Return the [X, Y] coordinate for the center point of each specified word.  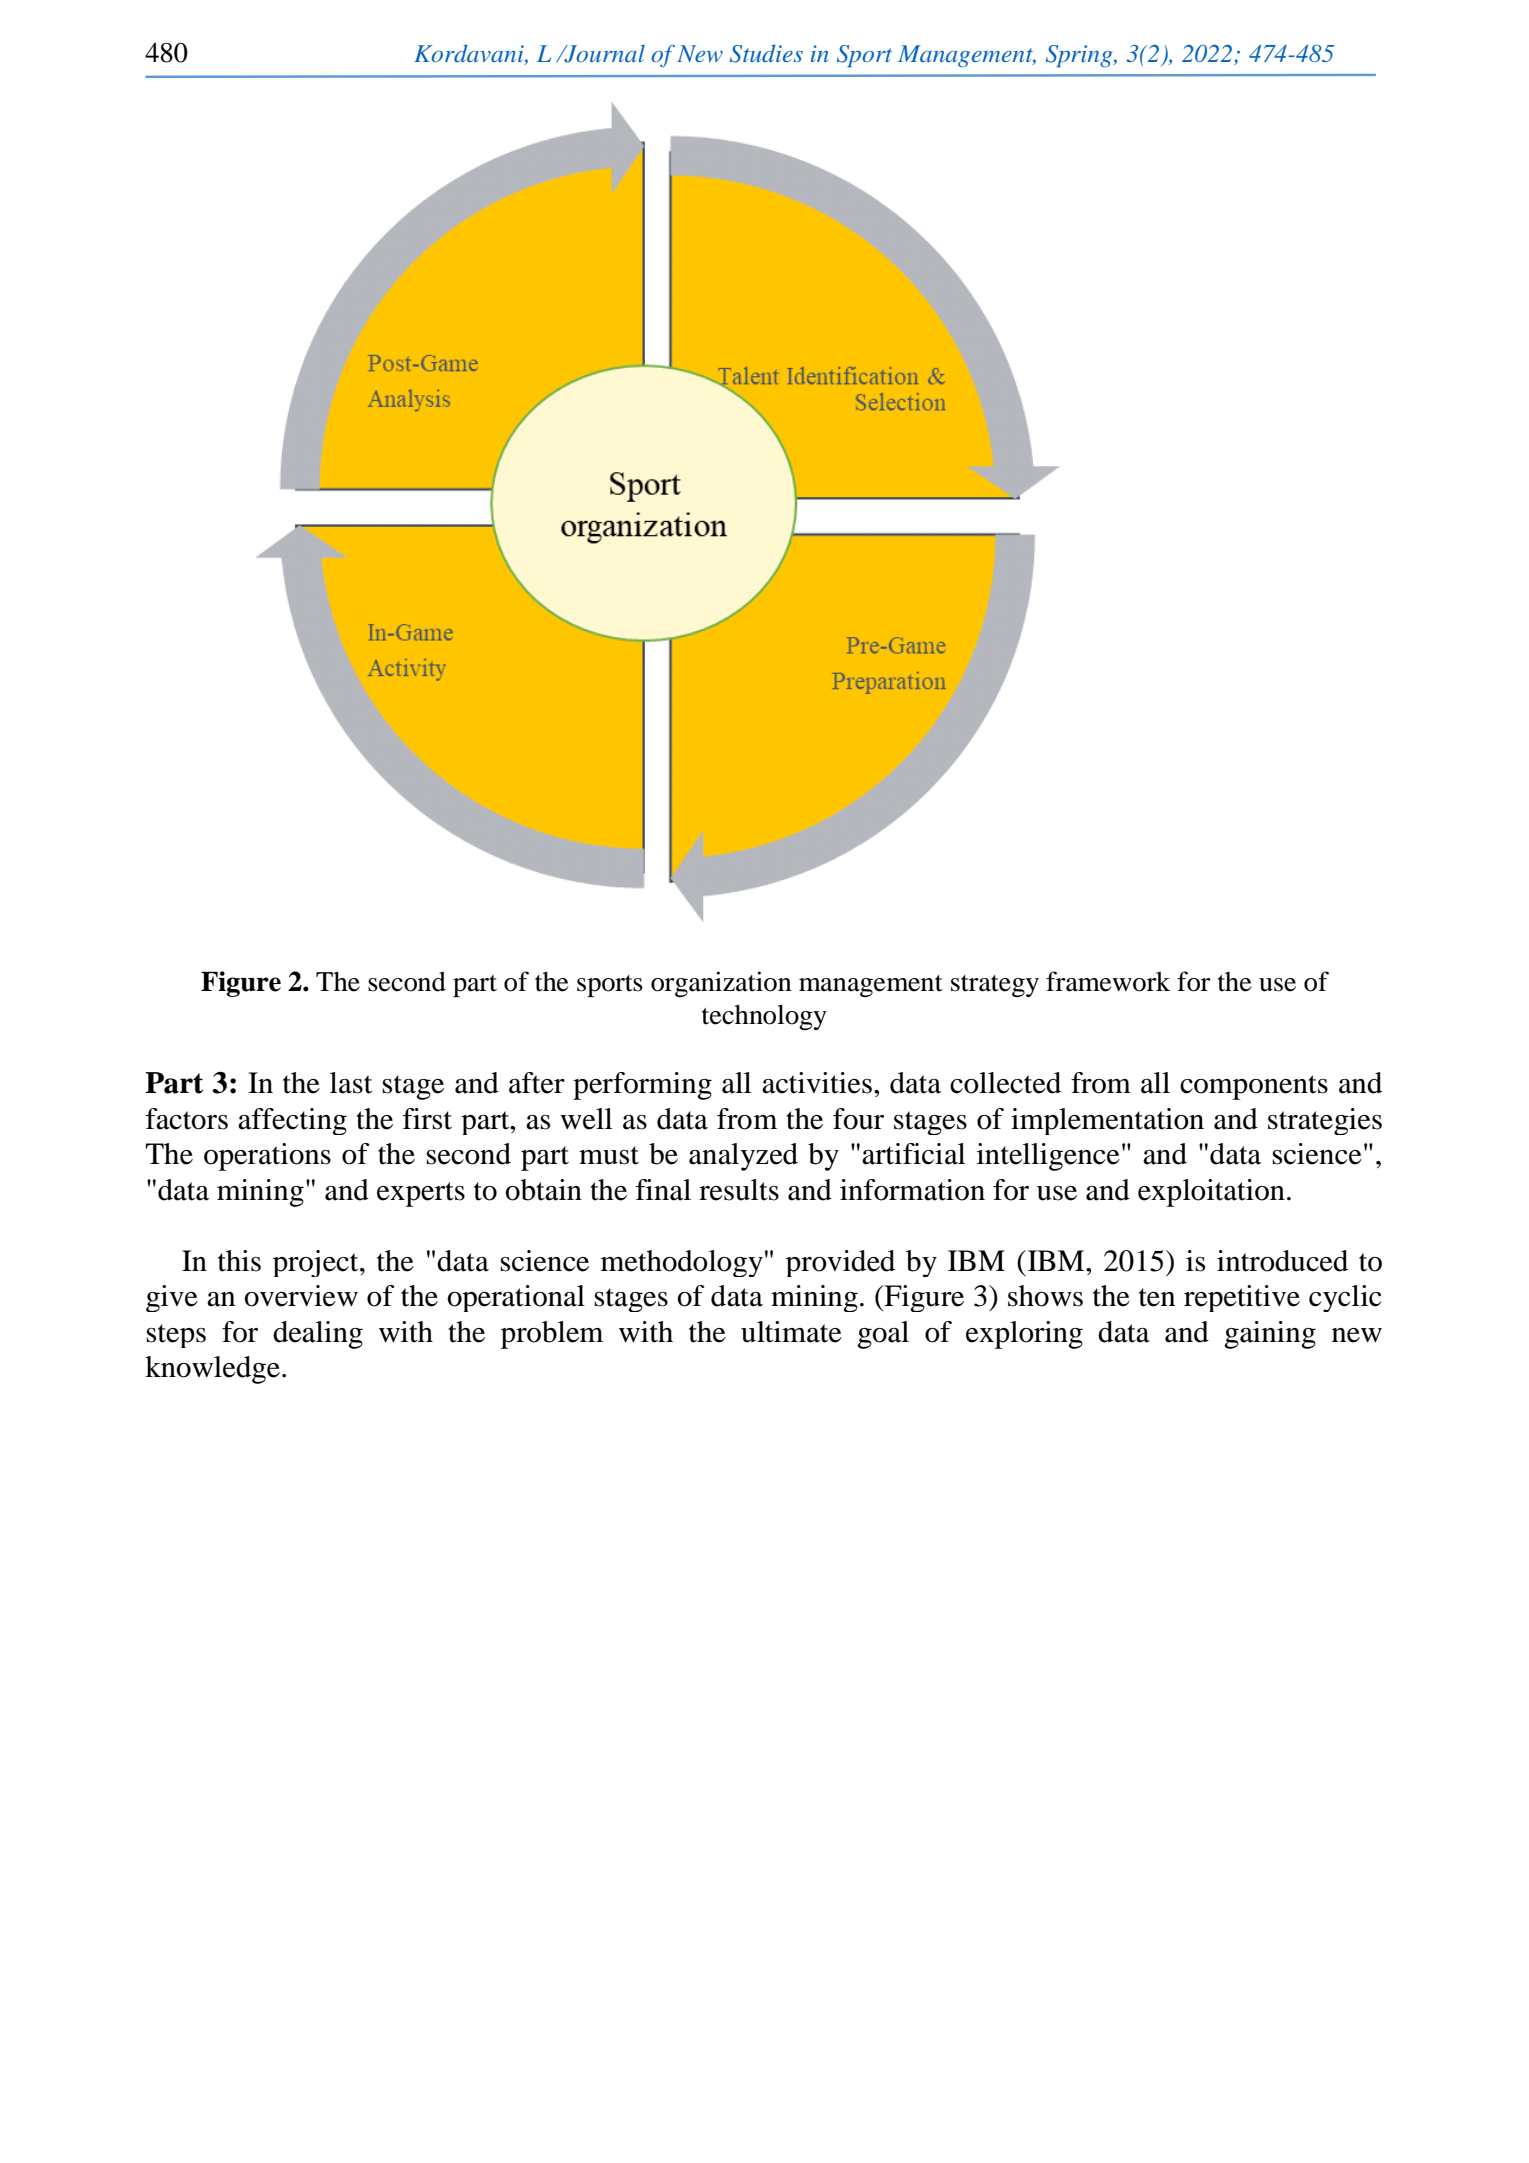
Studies [766, 53]
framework [1108, 981]
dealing [318, 1335]
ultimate [791, 1332]
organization [721, 984]
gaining [1270, 1335]
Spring [1080, 56]
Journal [603, 54]
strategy [995, 986]
